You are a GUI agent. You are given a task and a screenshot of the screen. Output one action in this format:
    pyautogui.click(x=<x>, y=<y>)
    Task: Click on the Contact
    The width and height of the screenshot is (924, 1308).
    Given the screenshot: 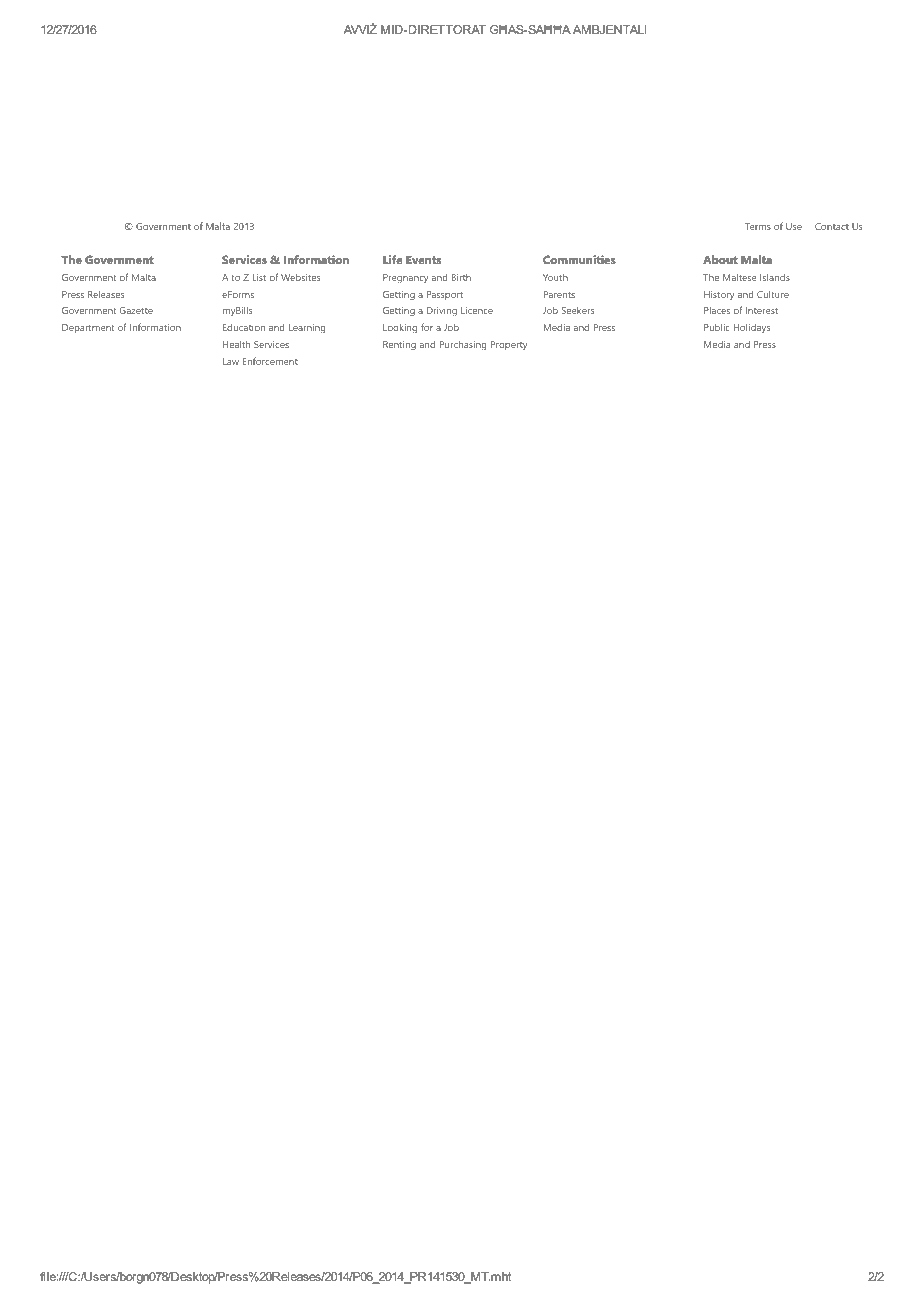 What is the action you would take?
    pyautogui.click(x=832, y=226)
